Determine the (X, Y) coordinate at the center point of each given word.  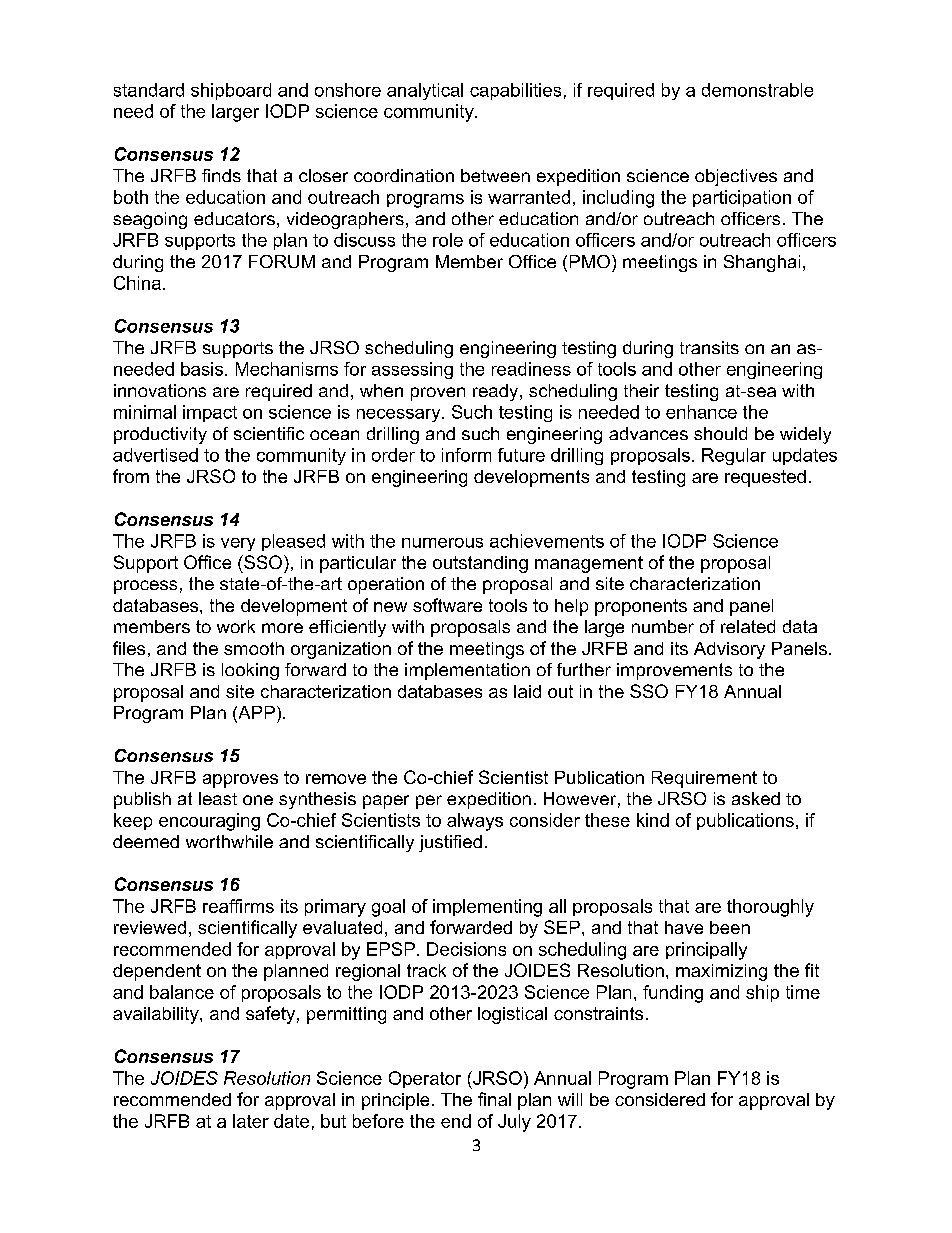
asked (756, 798)
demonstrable (757, 90)
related (748, 626)
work (236, 626)
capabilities (515, 91)
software (447, 605)
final (494, 1099)
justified (450, 843)
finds (221, 175)
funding (673, 994)
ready (497, 392)
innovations (160, 390)
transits (709, 347)
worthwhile (229, 841)
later (251, 1121)
